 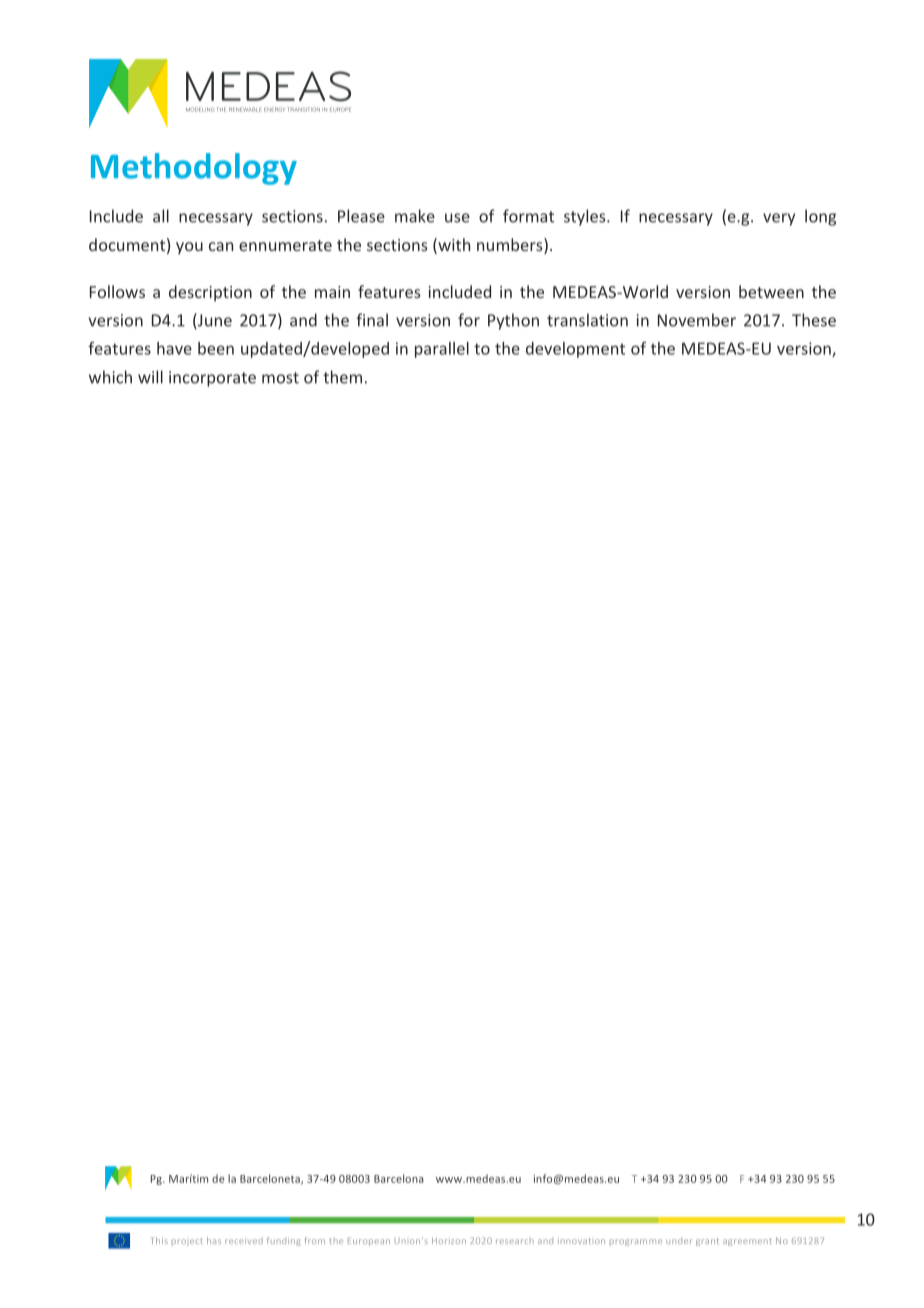 What do you see at coordinates (342, 377) in the screenshot?
I see `them` at bounding box center [342, 377].
